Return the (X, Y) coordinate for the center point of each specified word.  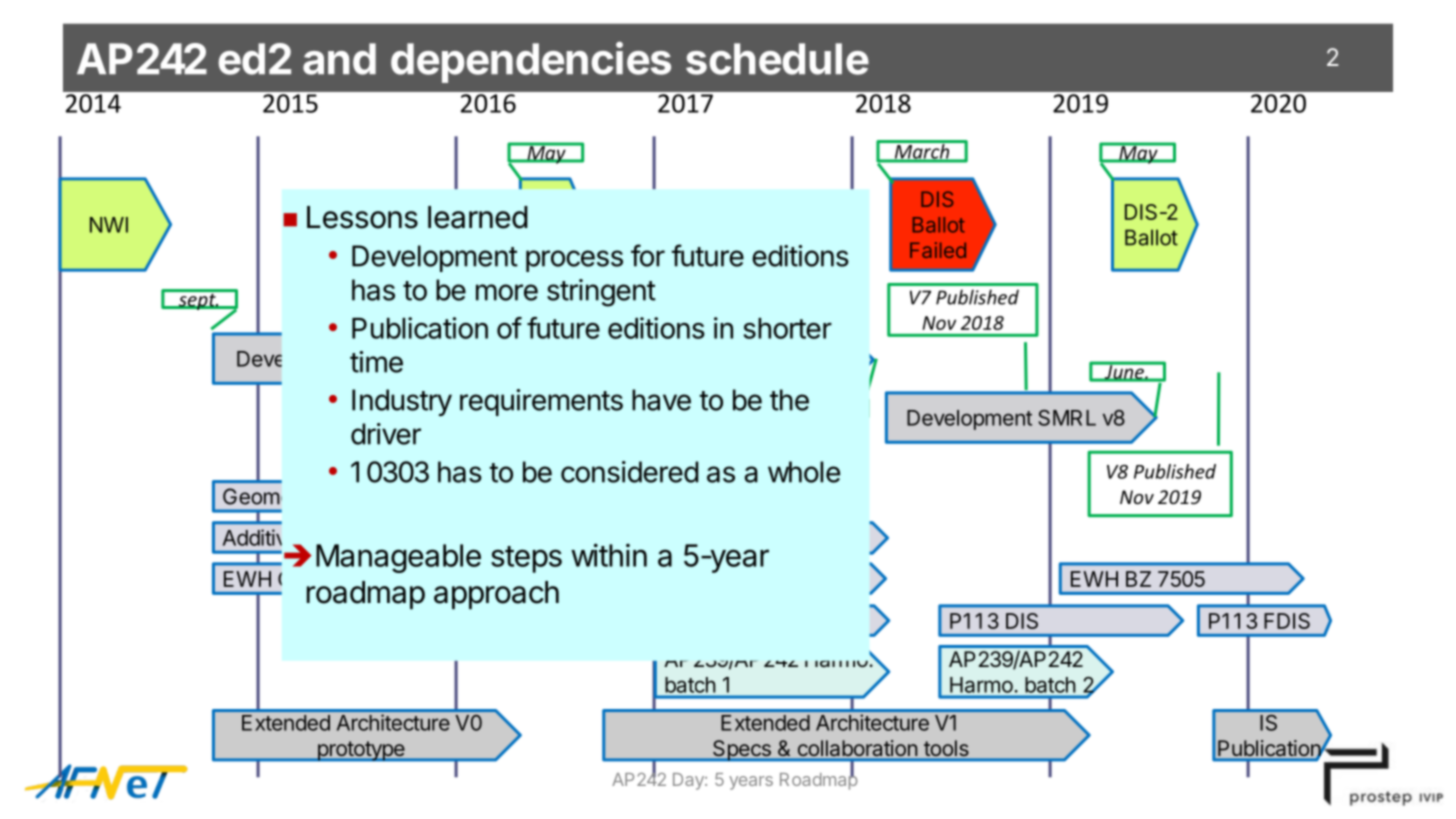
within (609, 555)
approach (496, 595)
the (789, 400)
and (339, 59)
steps (526, 559)
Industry (402, 402)
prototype (361, 751)
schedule (777, 59)
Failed (938, 250)
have (661, 400)
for (648, 255)
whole (804, 472)
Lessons (362, 217)
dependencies (531, 62)
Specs (741, 750)
